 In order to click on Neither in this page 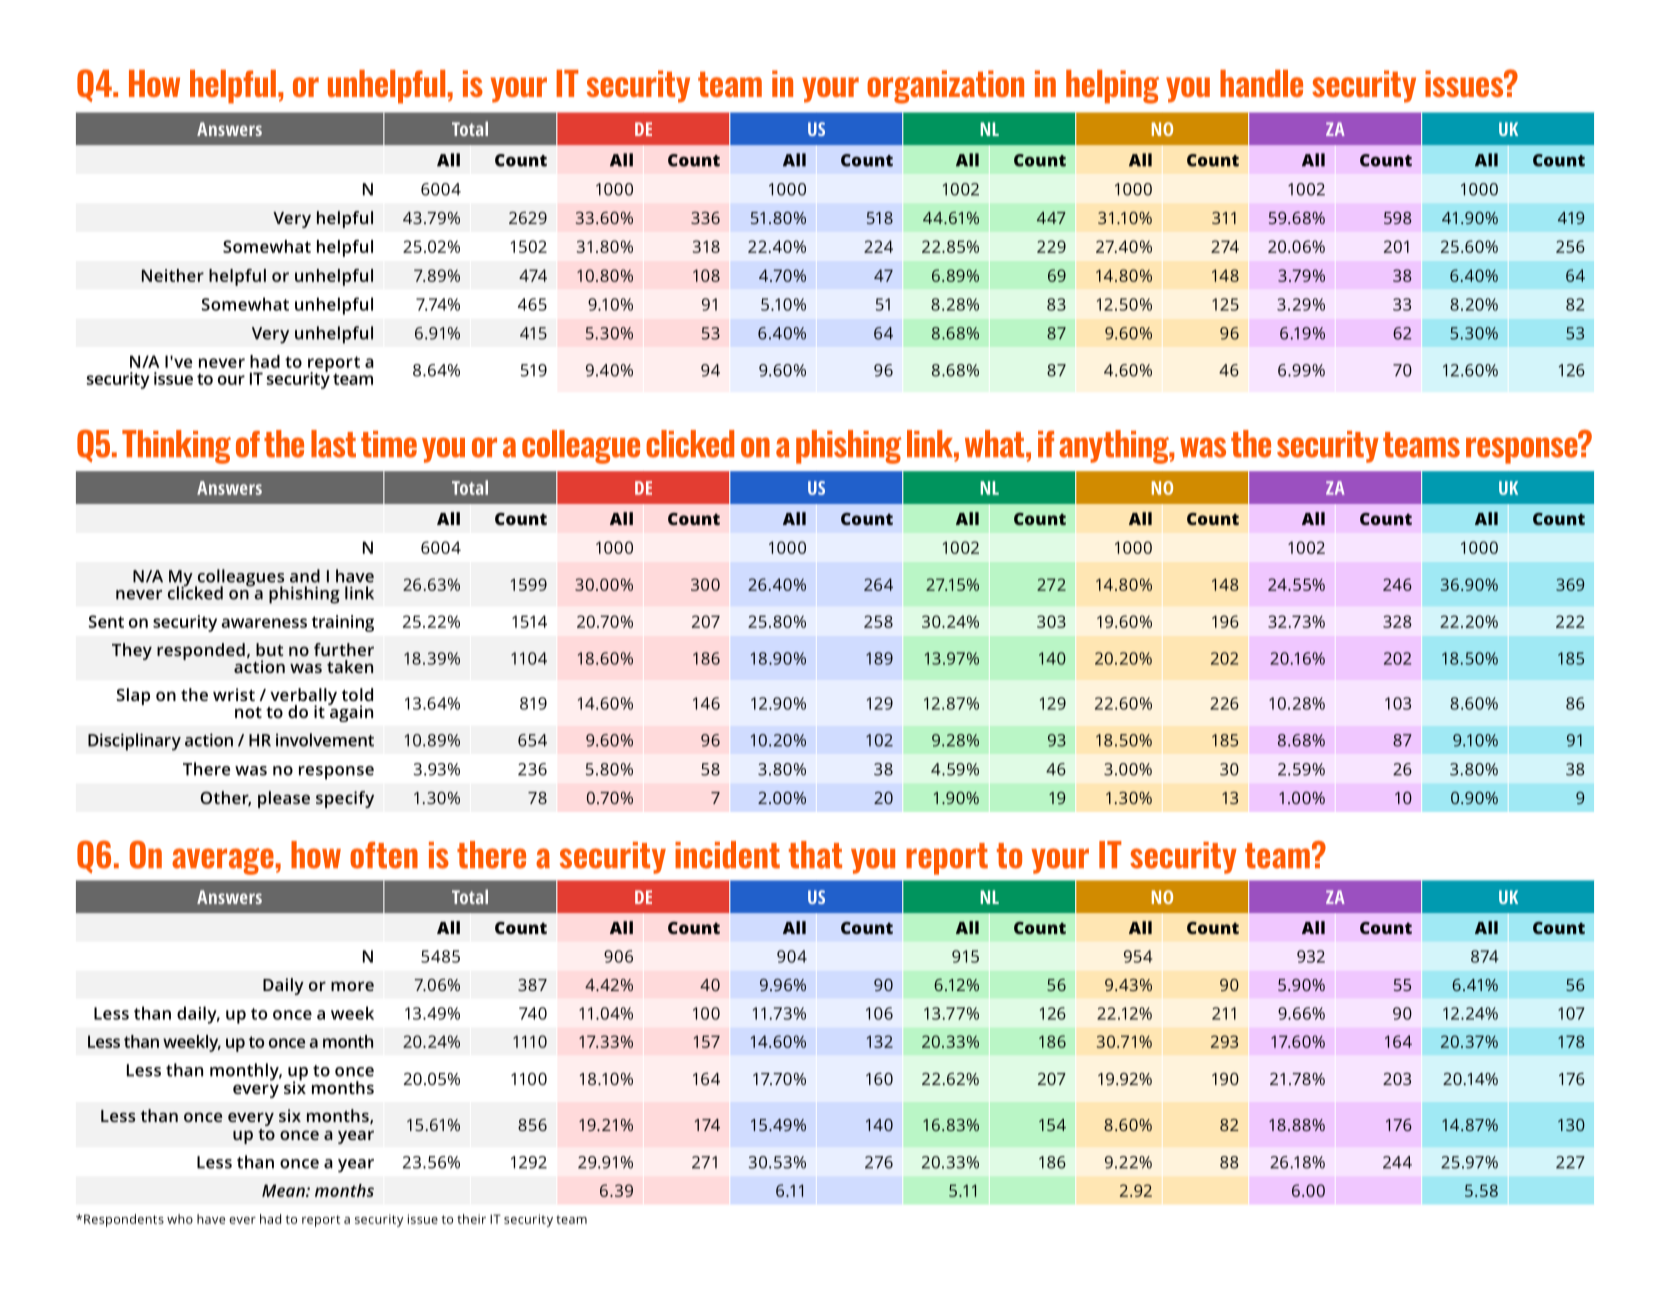, I will do `click(173, 275)`.
